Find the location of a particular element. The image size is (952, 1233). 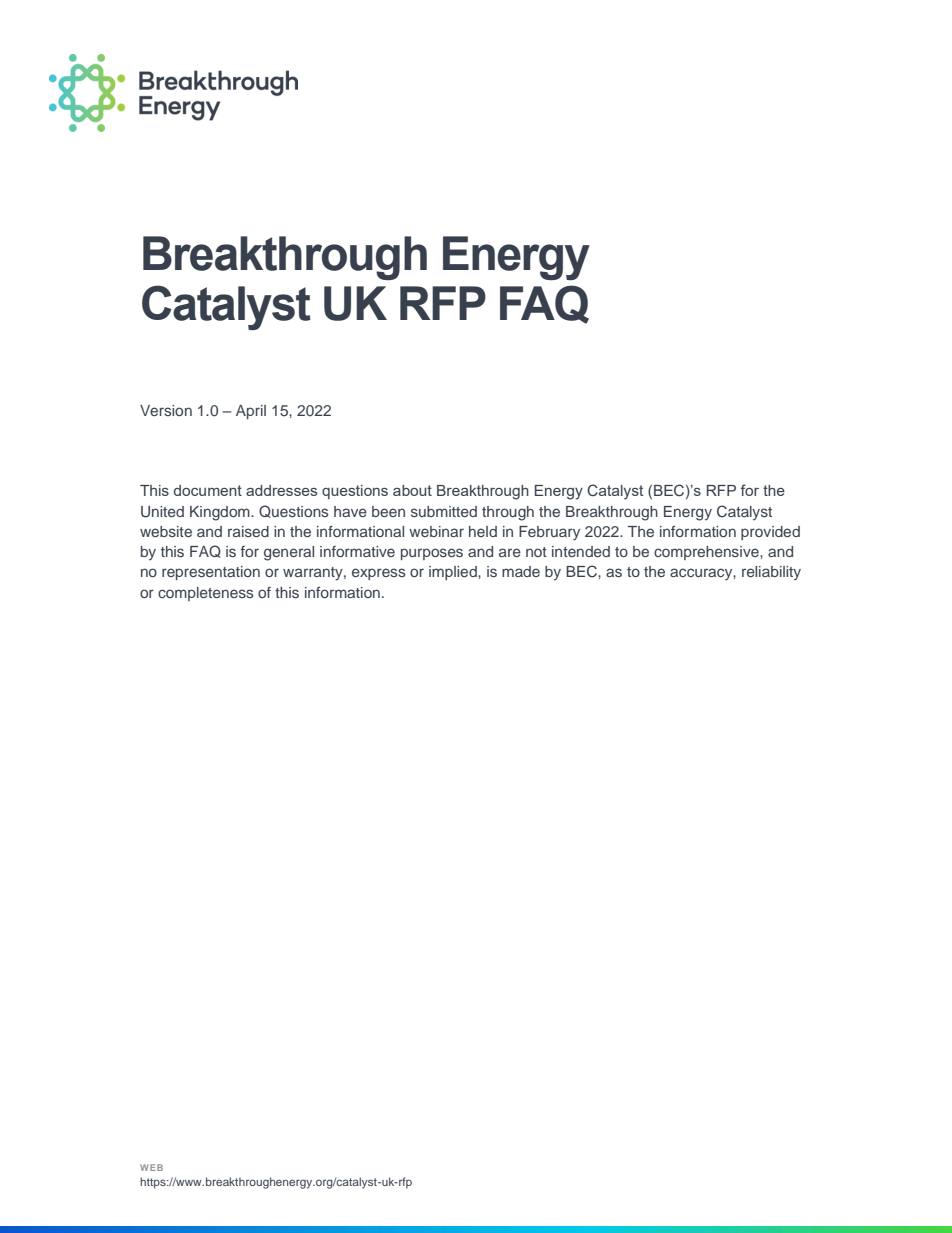

implied is located at coordinates (454, 573).
